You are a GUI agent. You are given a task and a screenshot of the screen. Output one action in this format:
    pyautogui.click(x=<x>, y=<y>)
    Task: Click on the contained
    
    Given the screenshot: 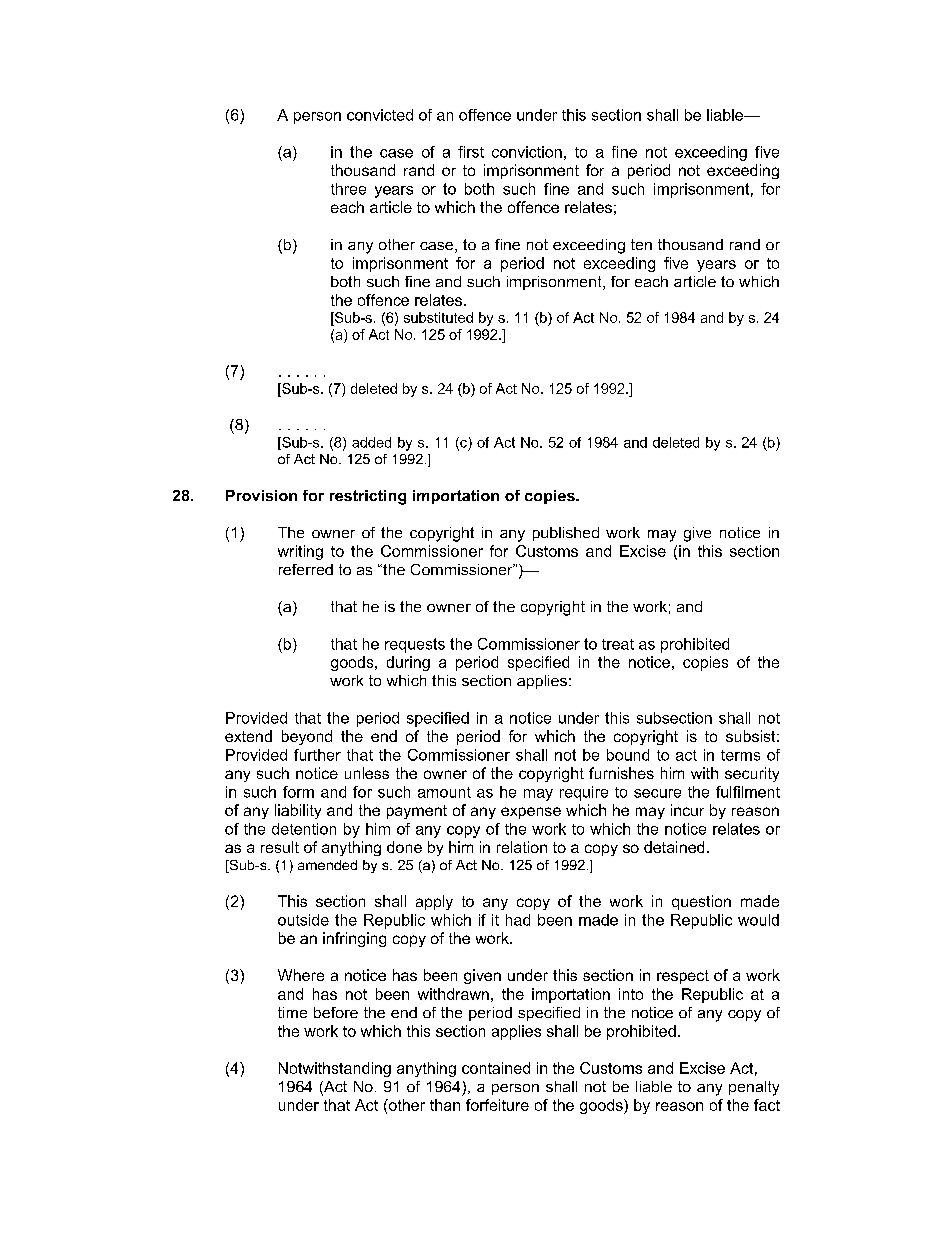 What is the action you would take?
    pyautogui.click(x=496, y=1068)
